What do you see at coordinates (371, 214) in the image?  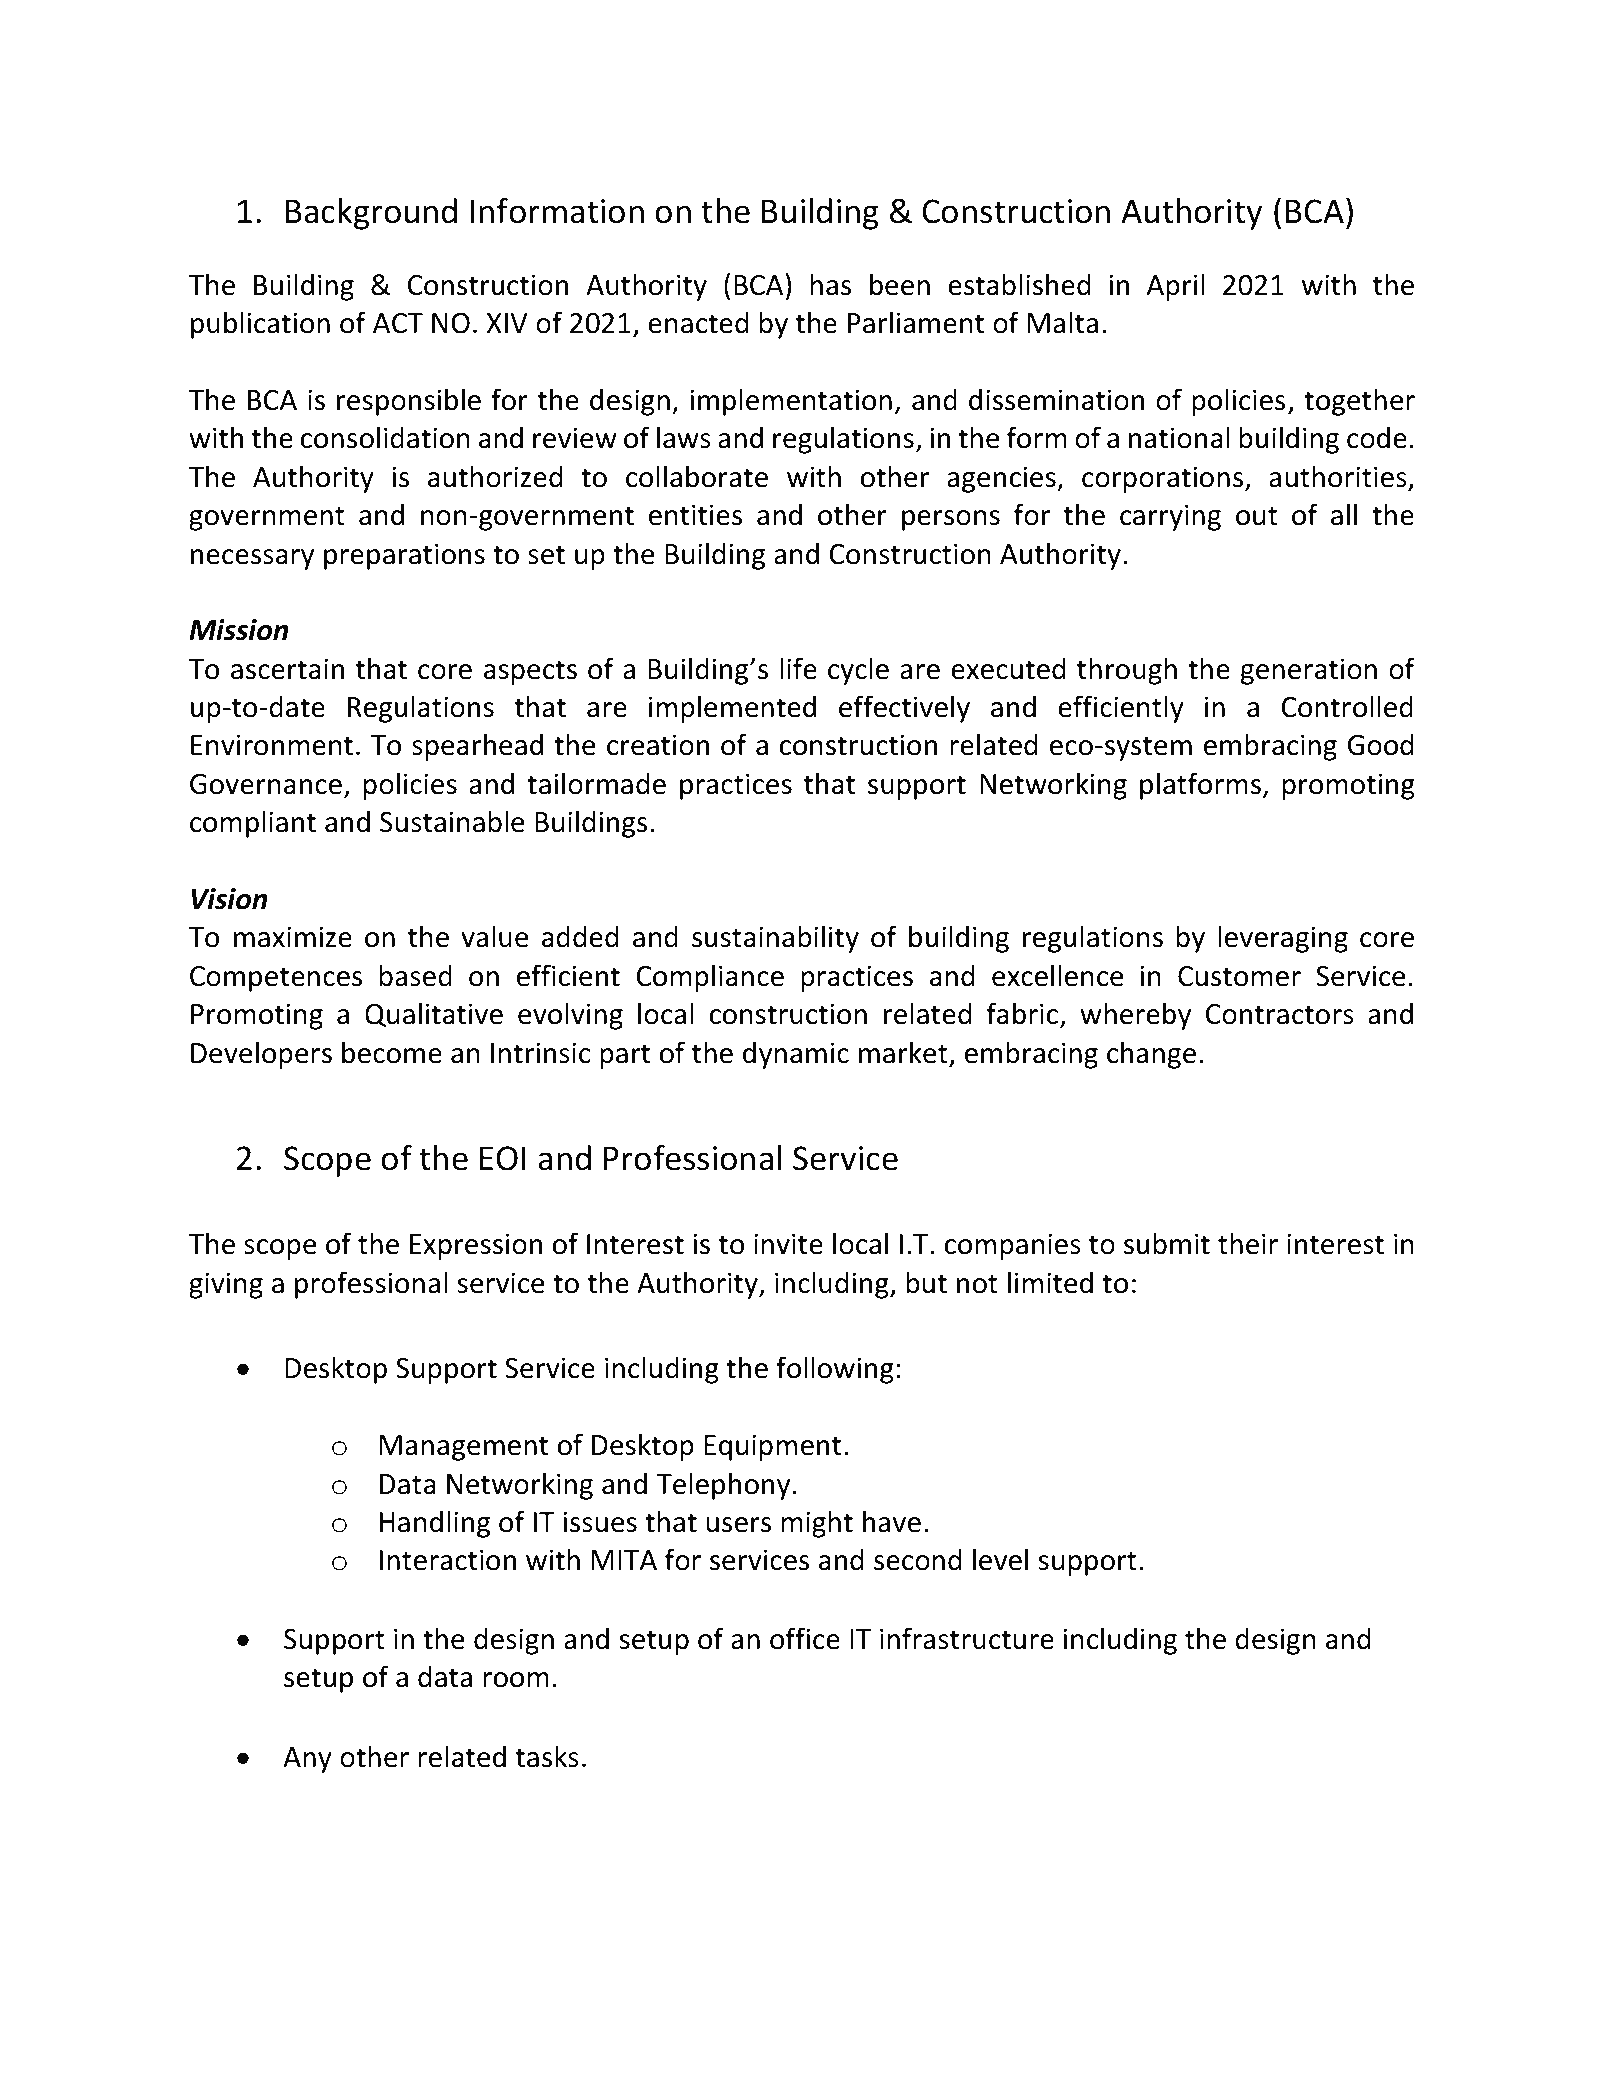 I see `Background` at bounding box center [371, 214].
